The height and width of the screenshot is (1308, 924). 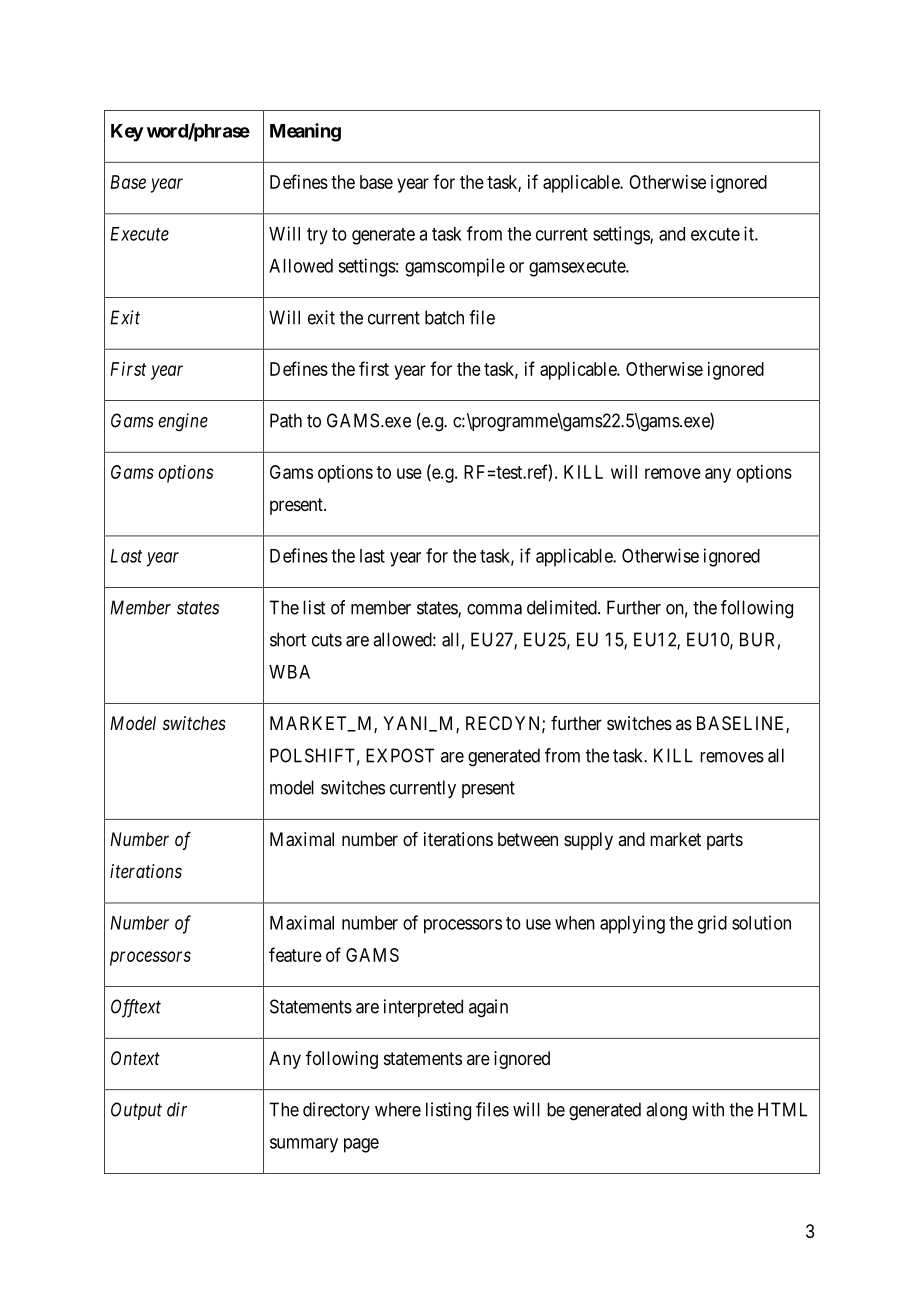 I want to click on Meaning, so click(x=305, y=132).
